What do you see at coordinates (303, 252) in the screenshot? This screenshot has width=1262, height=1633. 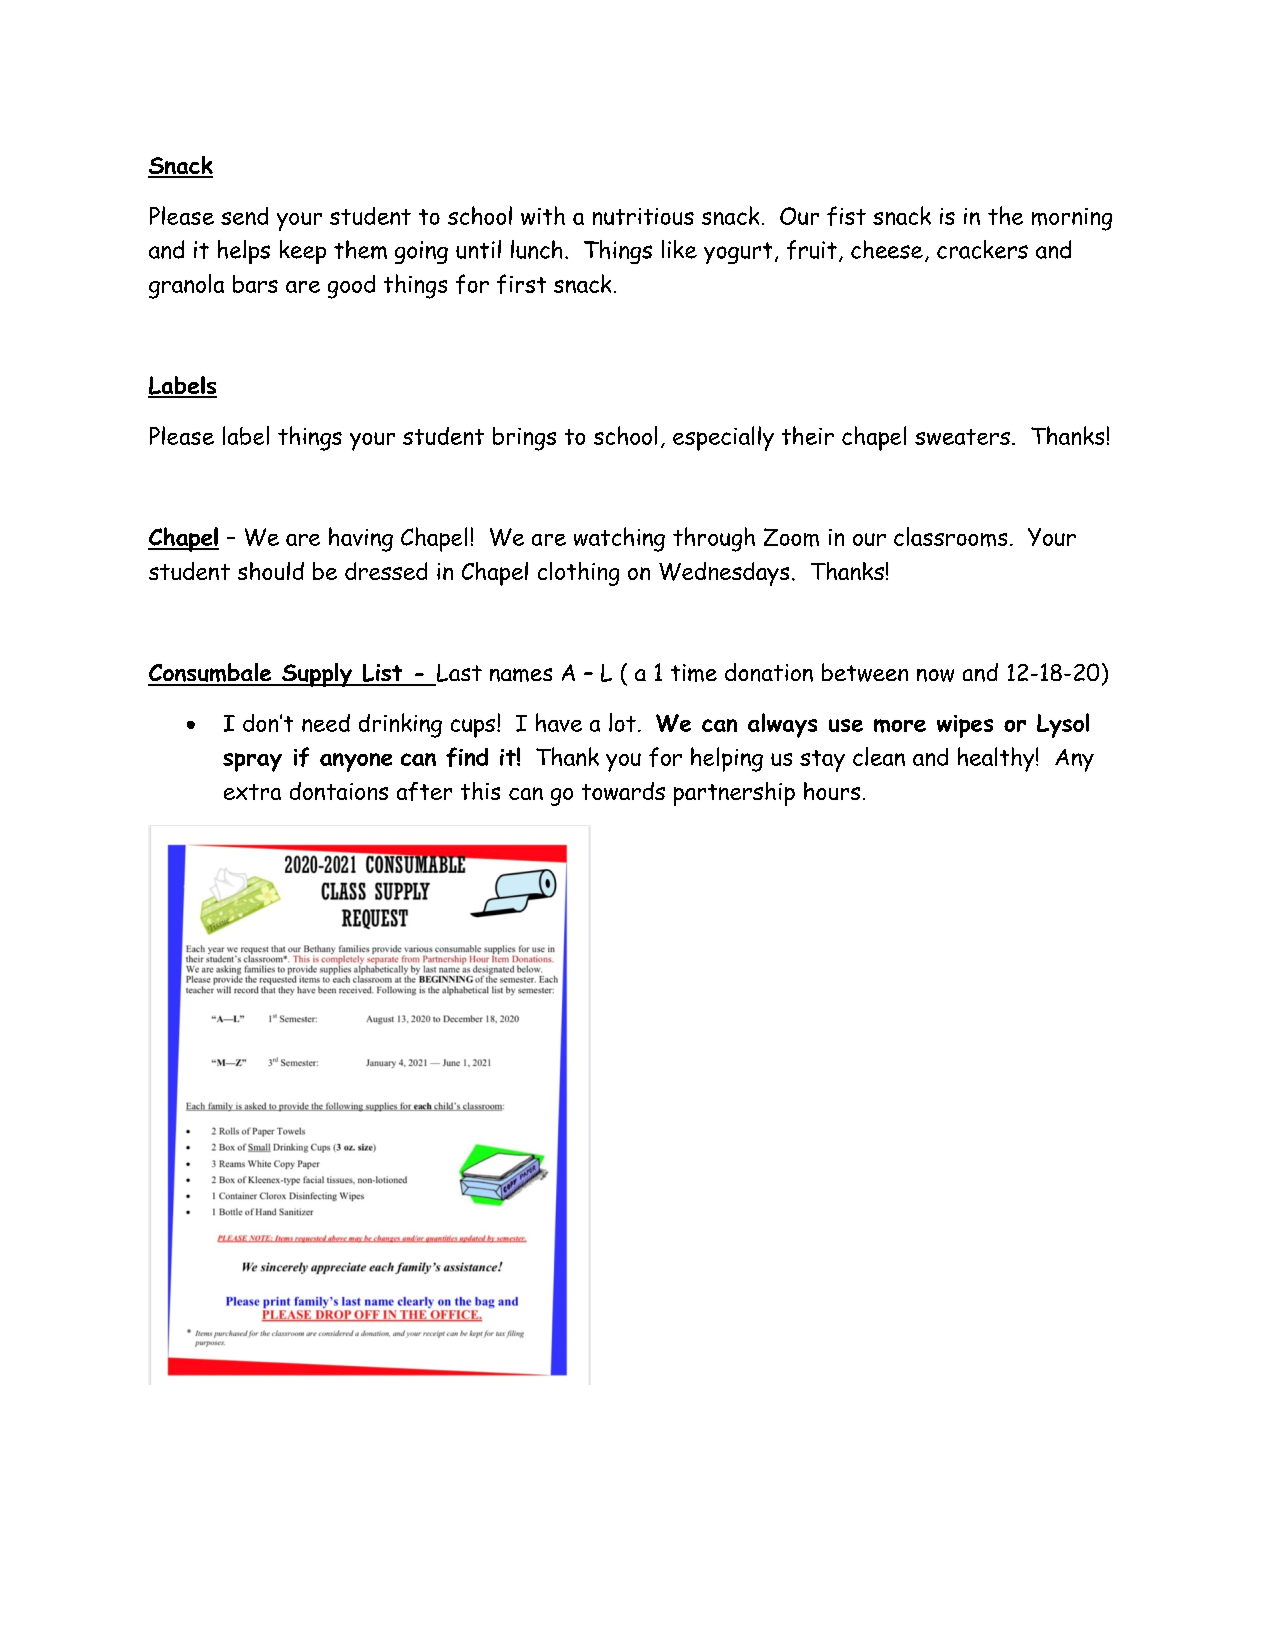 I see `keep` at bounding box center [303, 252].
